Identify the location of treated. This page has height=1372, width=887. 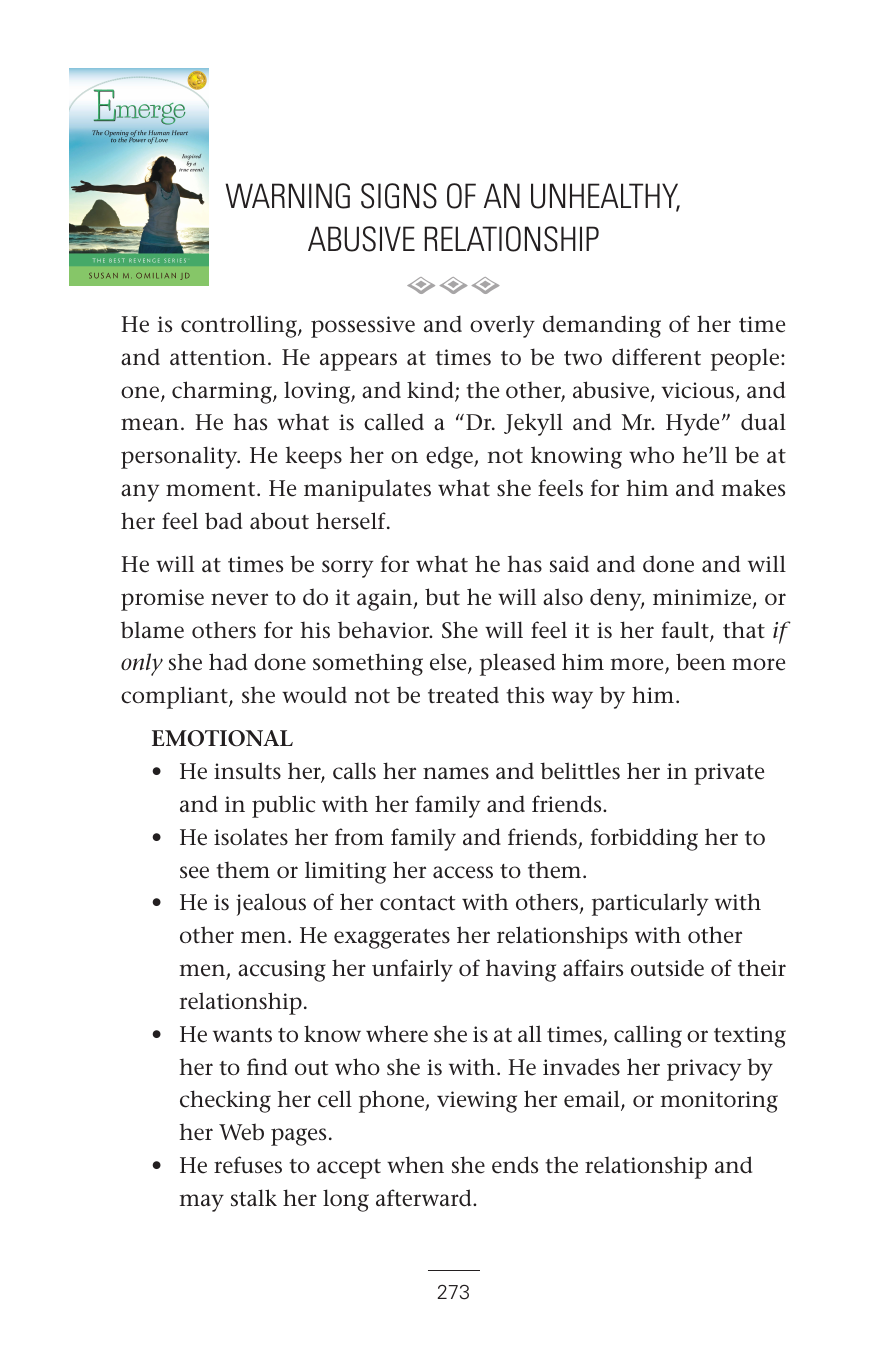
(463, 695).
